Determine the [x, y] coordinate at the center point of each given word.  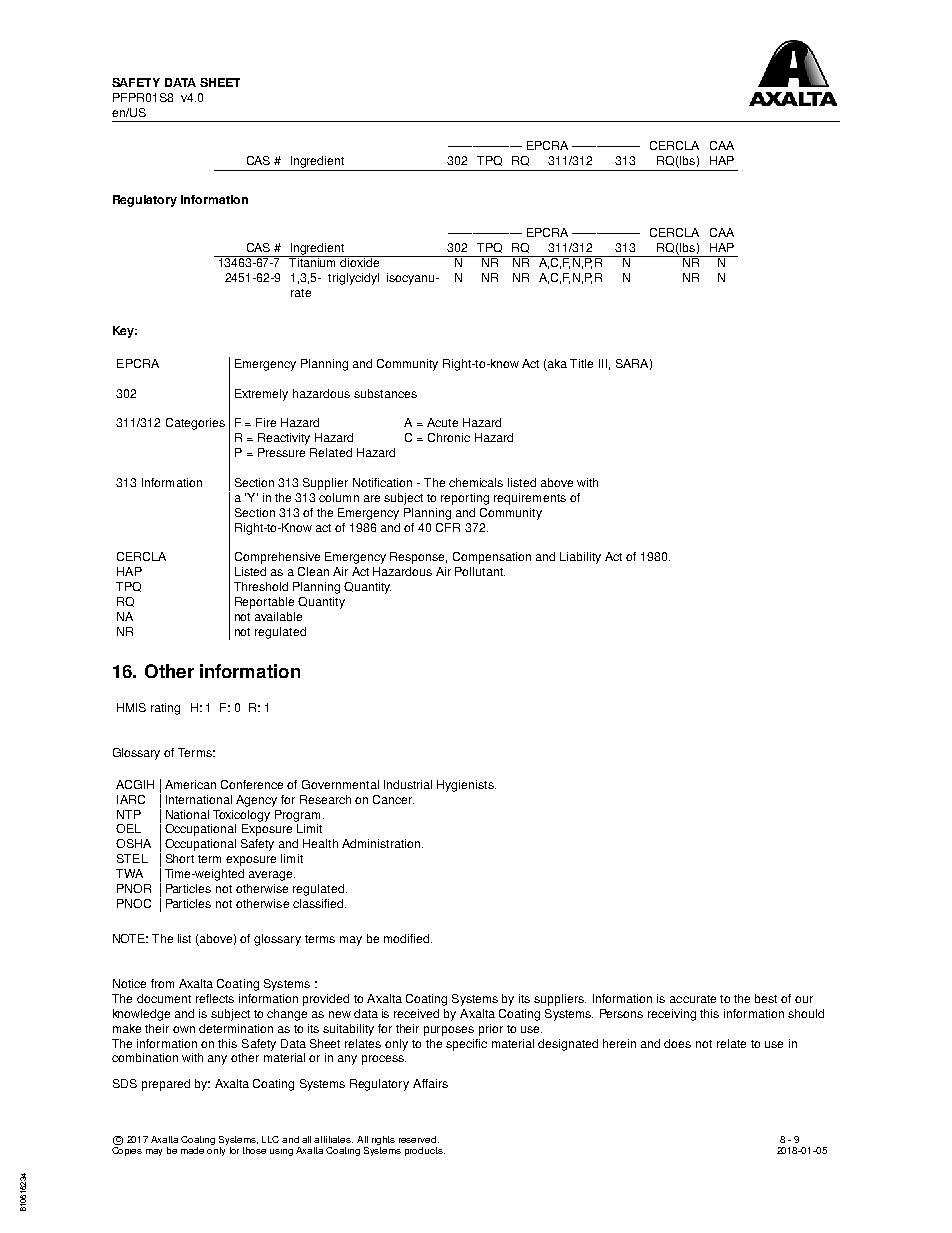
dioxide [360, 261]
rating [165, 709]
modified [408, 938]
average [272, 876]
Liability [580, 558]
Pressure [281, 452]
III [603, 363]
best [766, 998]
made [192, 1150]
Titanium [313, 261]
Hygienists [466, 786]
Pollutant [480, 571]
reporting [465, 499]
